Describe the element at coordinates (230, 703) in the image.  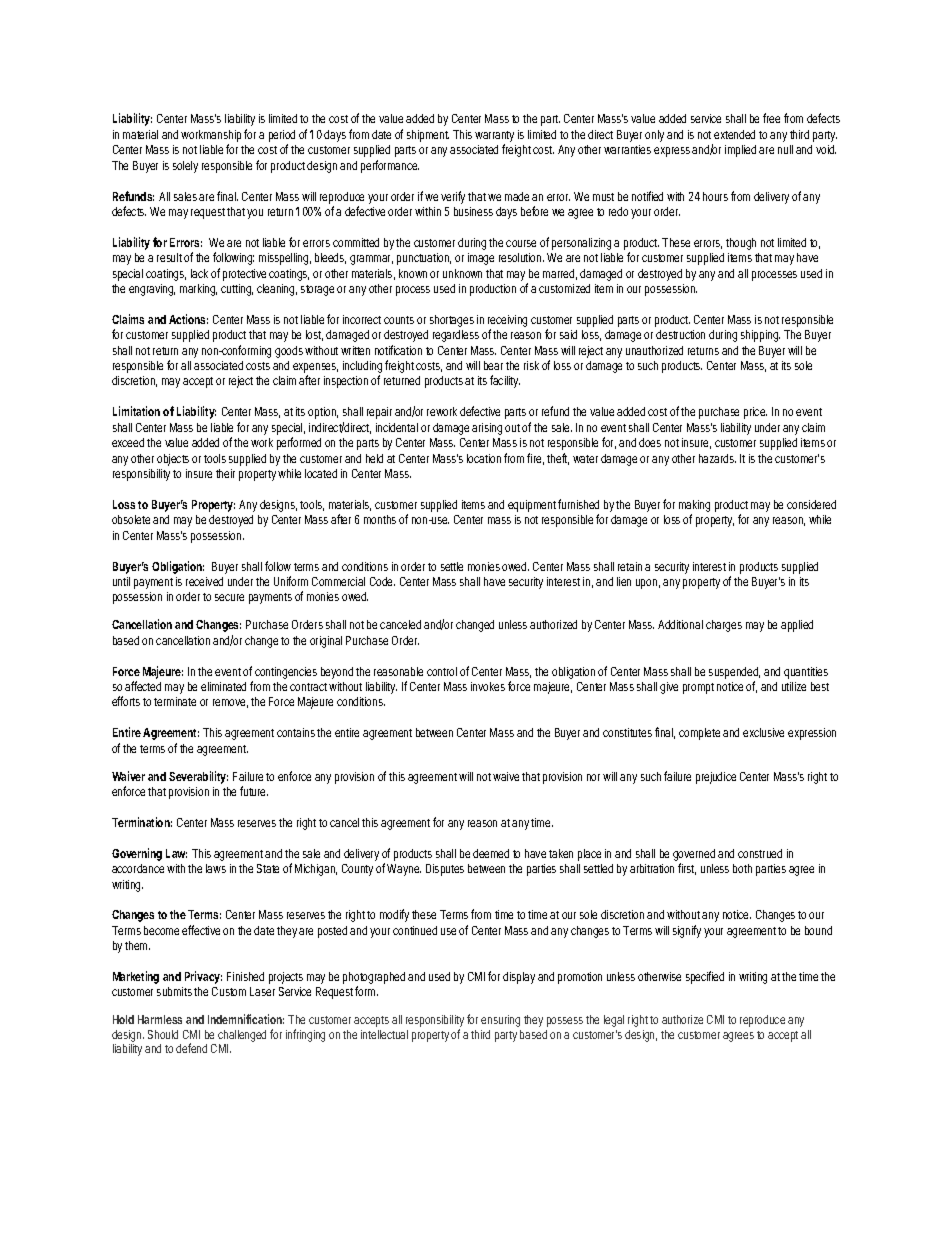
I see `remove` at that location.
